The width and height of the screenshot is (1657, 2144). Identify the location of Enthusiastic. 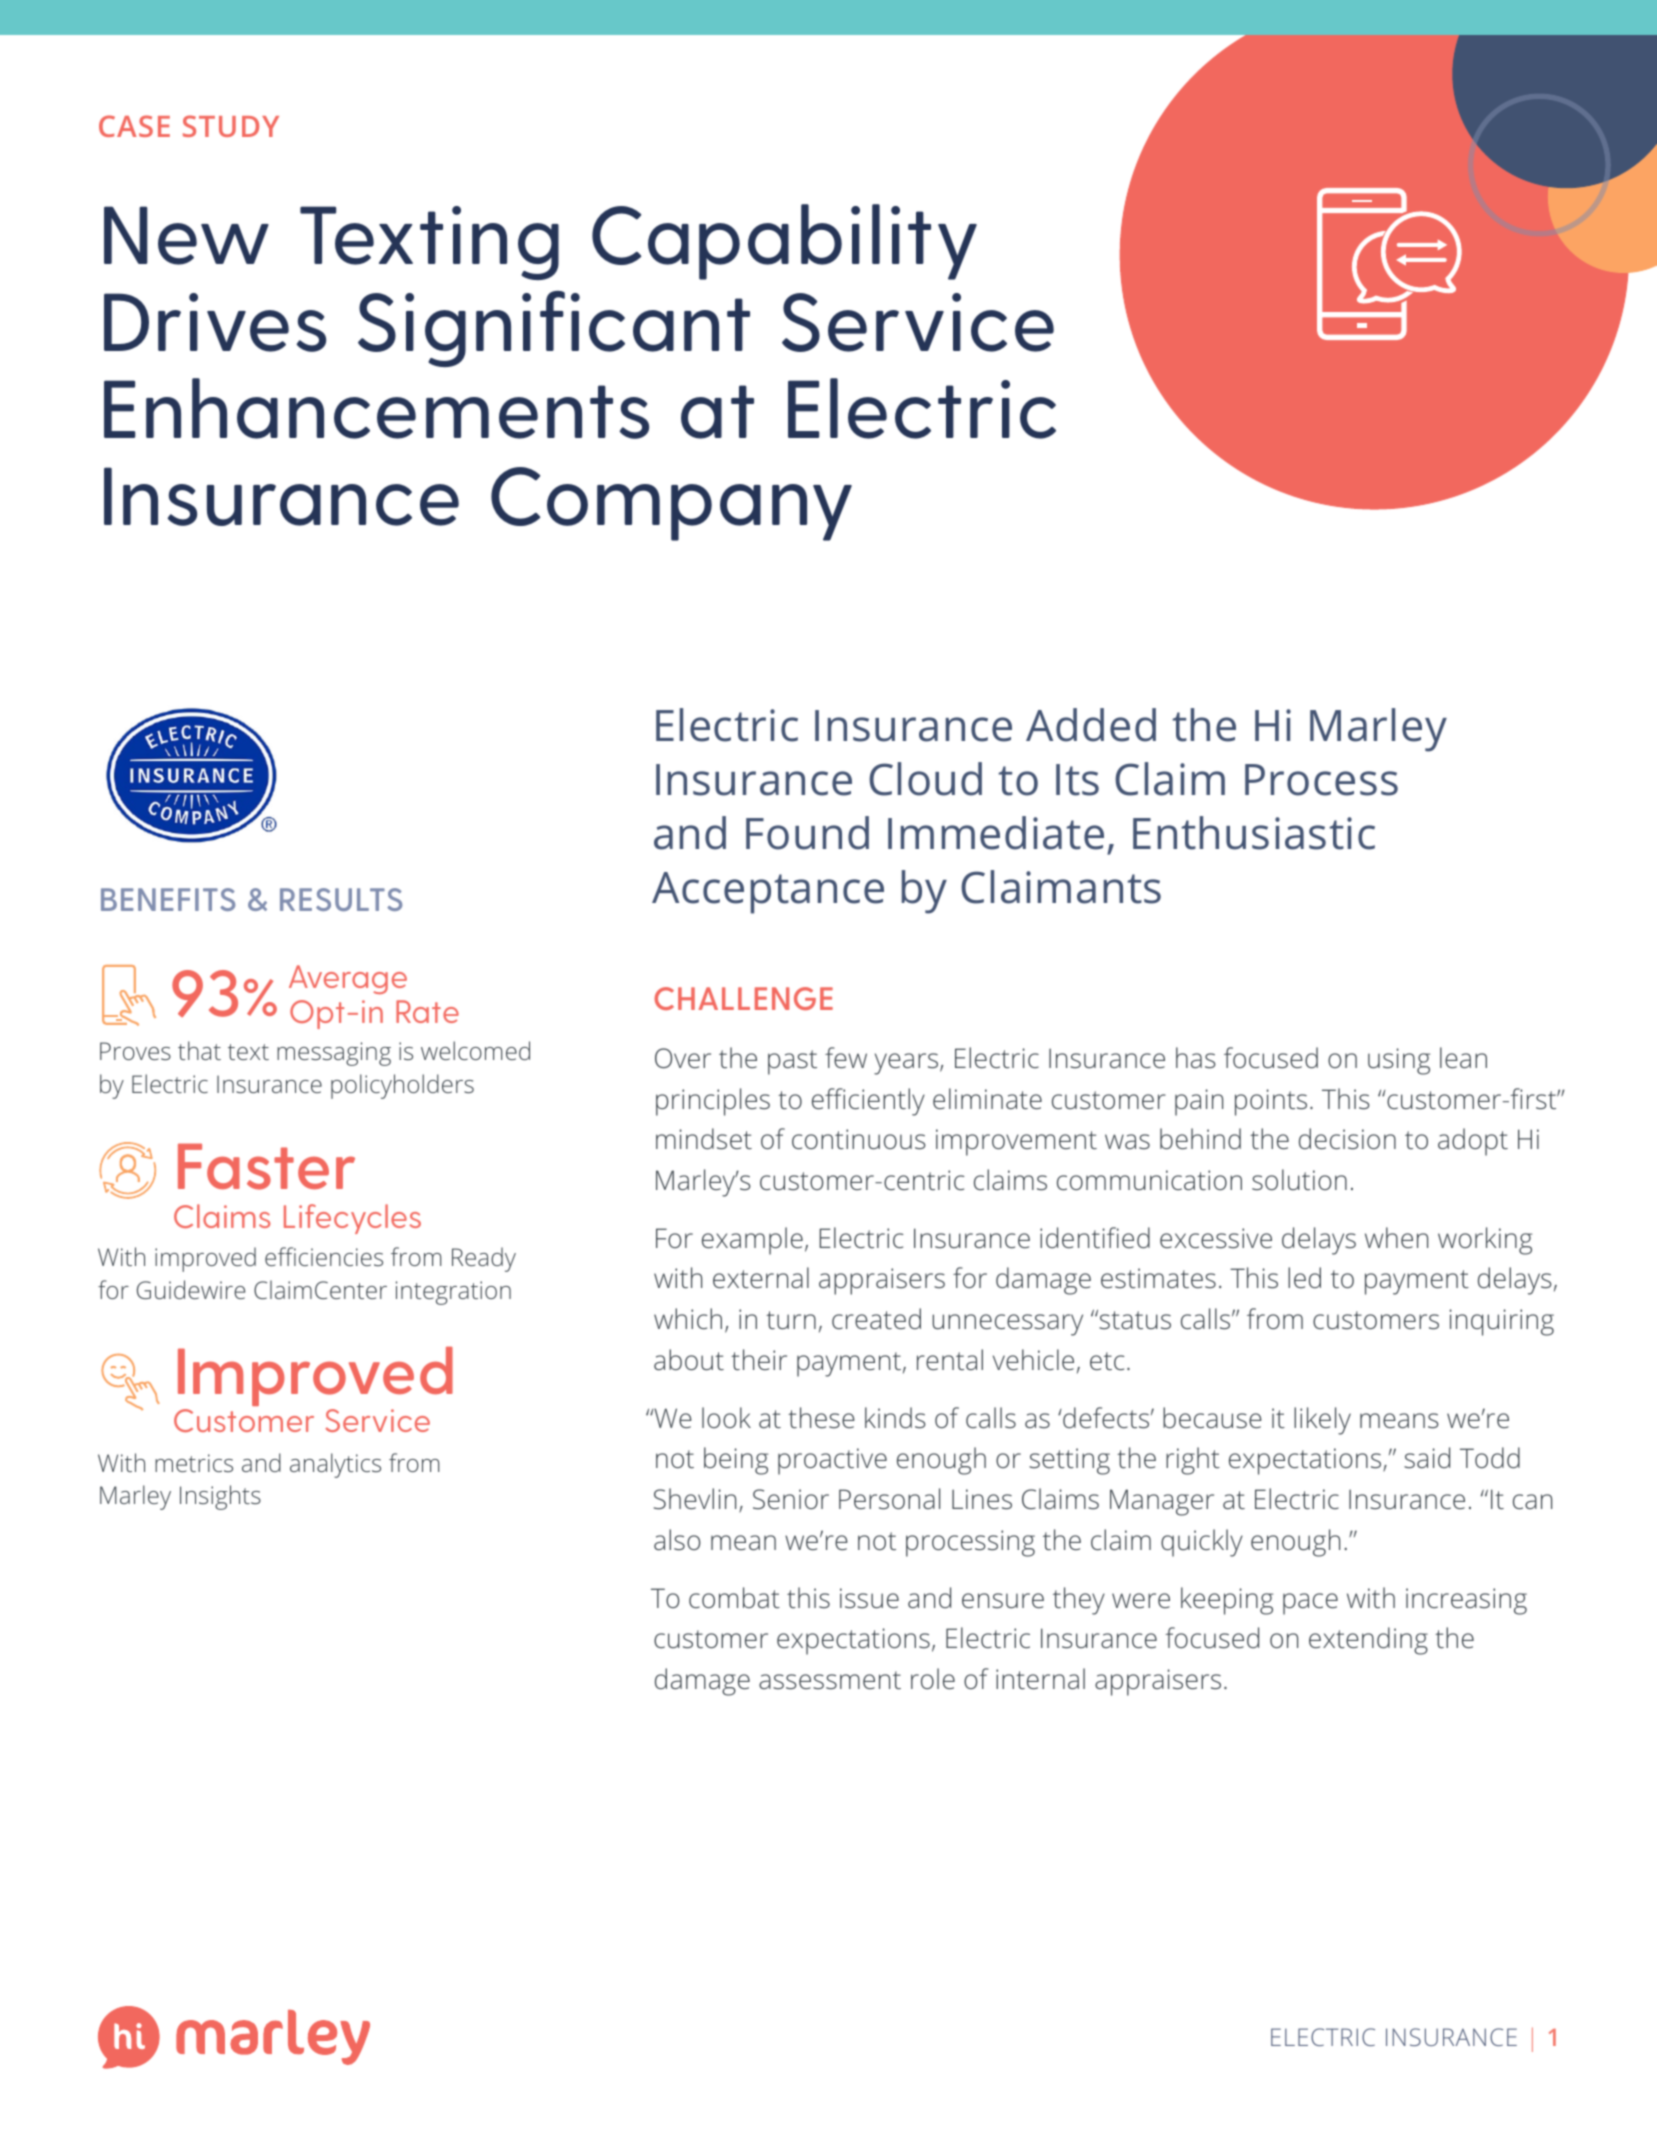
(1254, 833).
